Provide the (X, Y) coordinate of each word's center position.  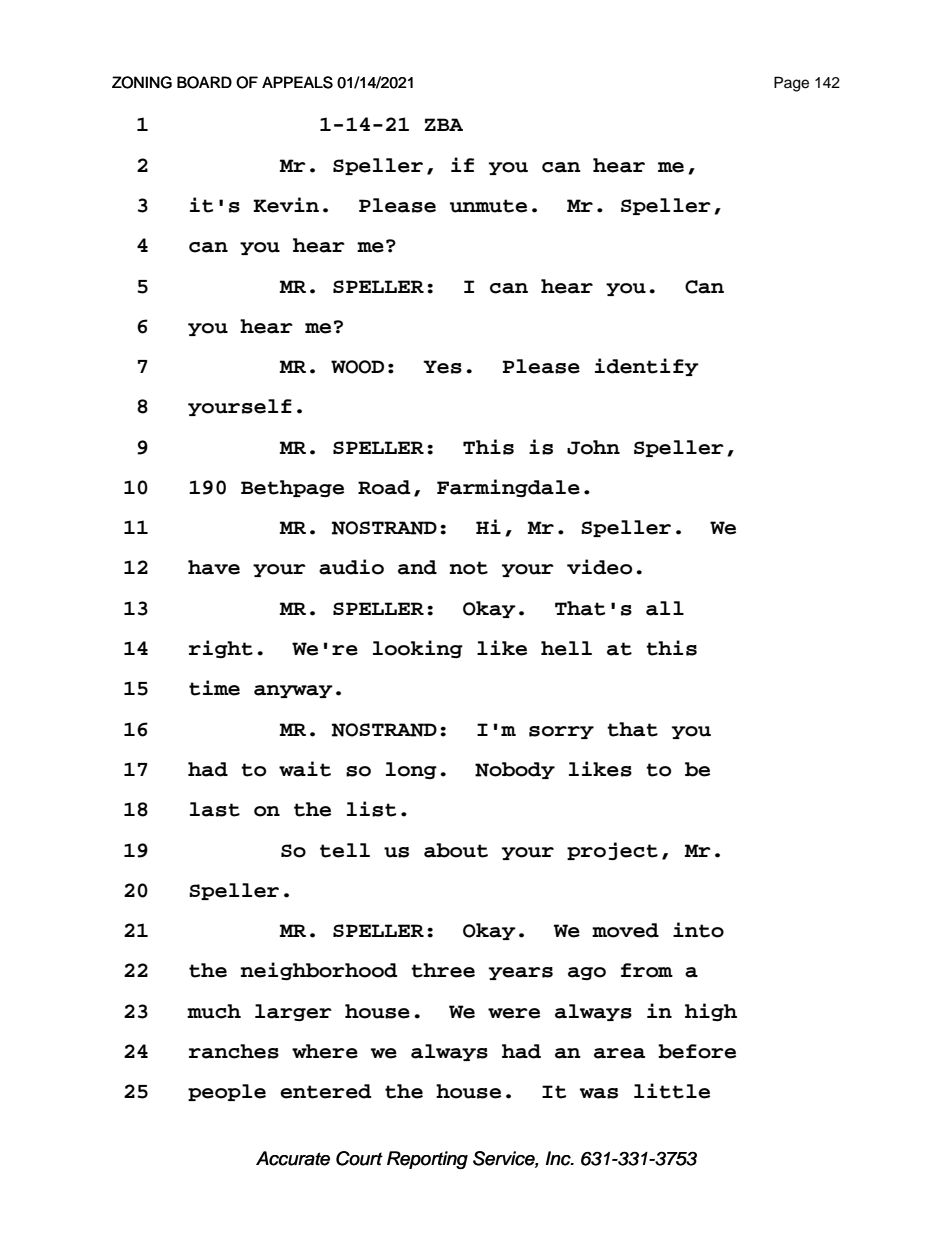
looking (418, 649)
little (672, 1091)
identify (647, 367)
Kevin (286, 205)
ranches (234, 1051)
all (665, 608)
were (514, 1013)
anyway (293, 691)
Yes (442, 367)
